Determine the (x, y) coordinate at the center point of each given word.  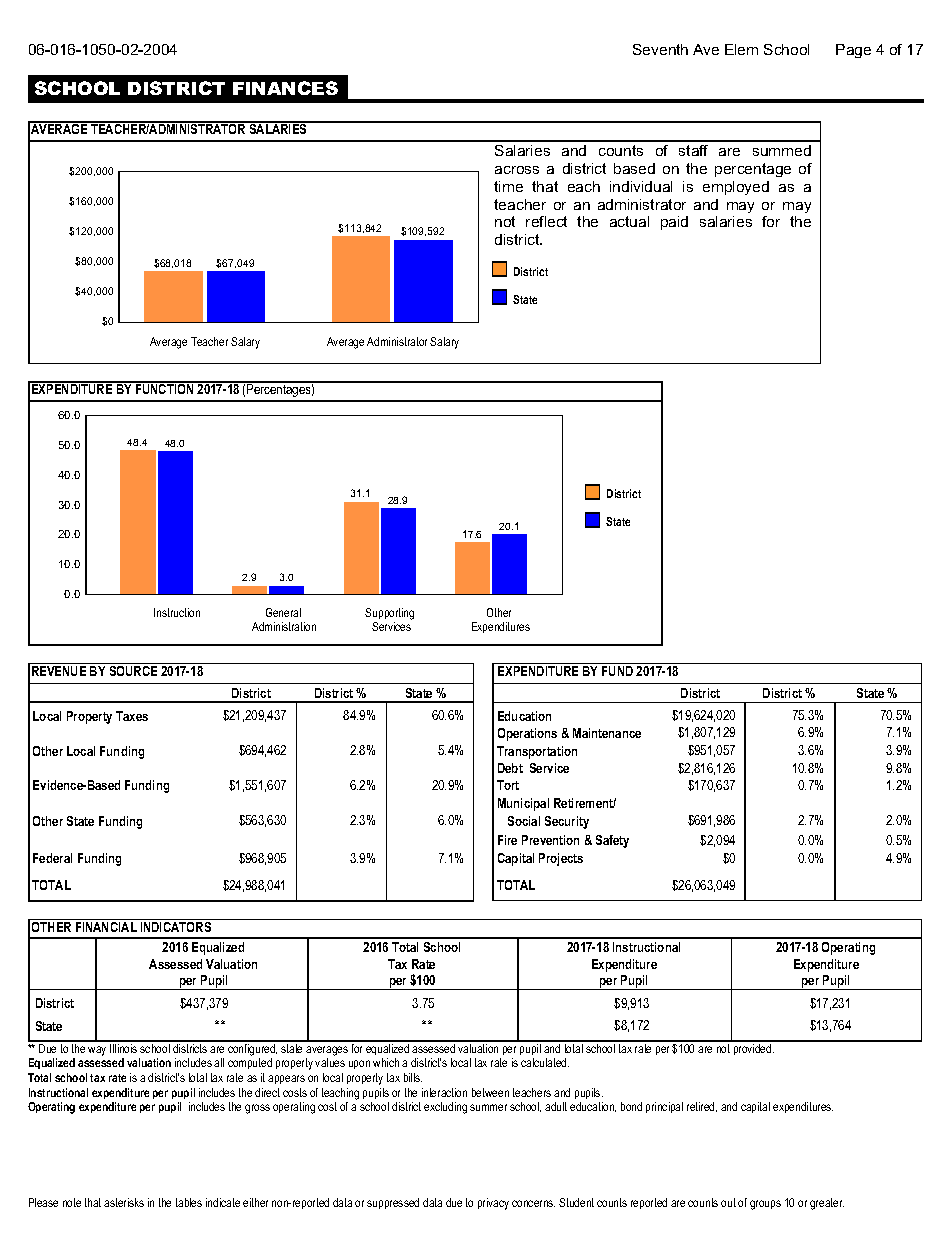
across (517, 170)
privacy (493, 1204)
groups (765, 1205)
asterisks (124, 1202)
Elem (741, 49)
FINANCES (285, 88)
